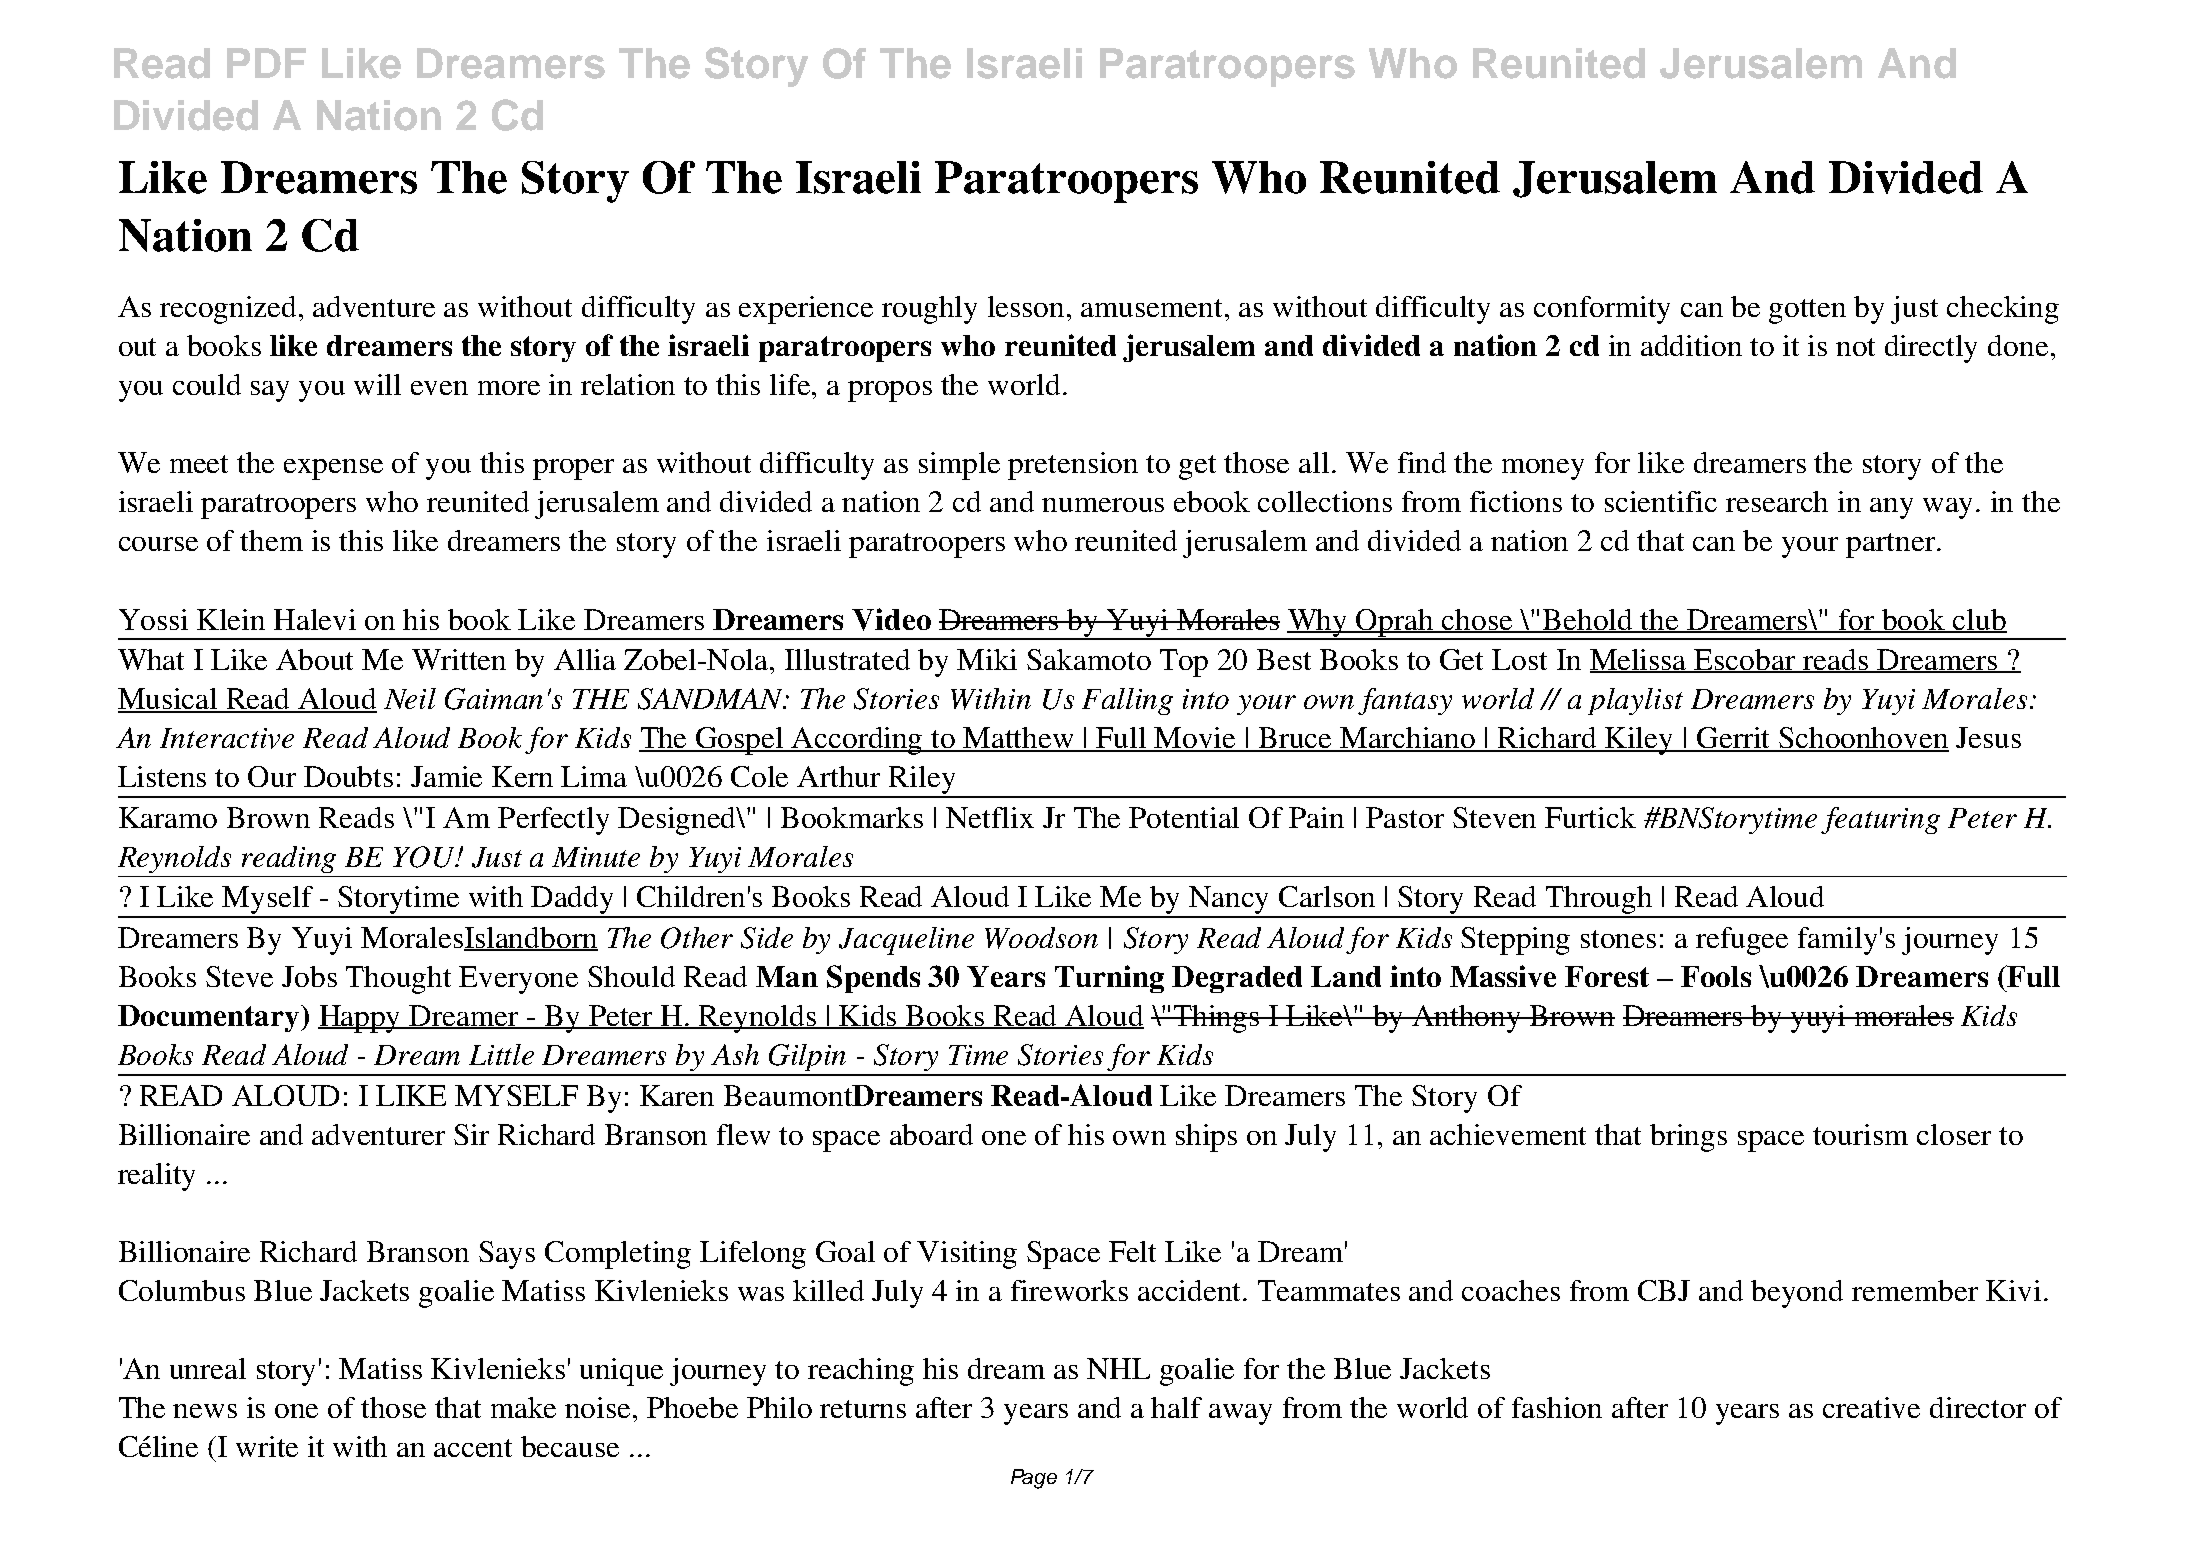 Image resolution: width=2192 pixels, height=1550 pixels. Describe the element at coordinates (473, 1448) in the document. I see `accent` at that location.
